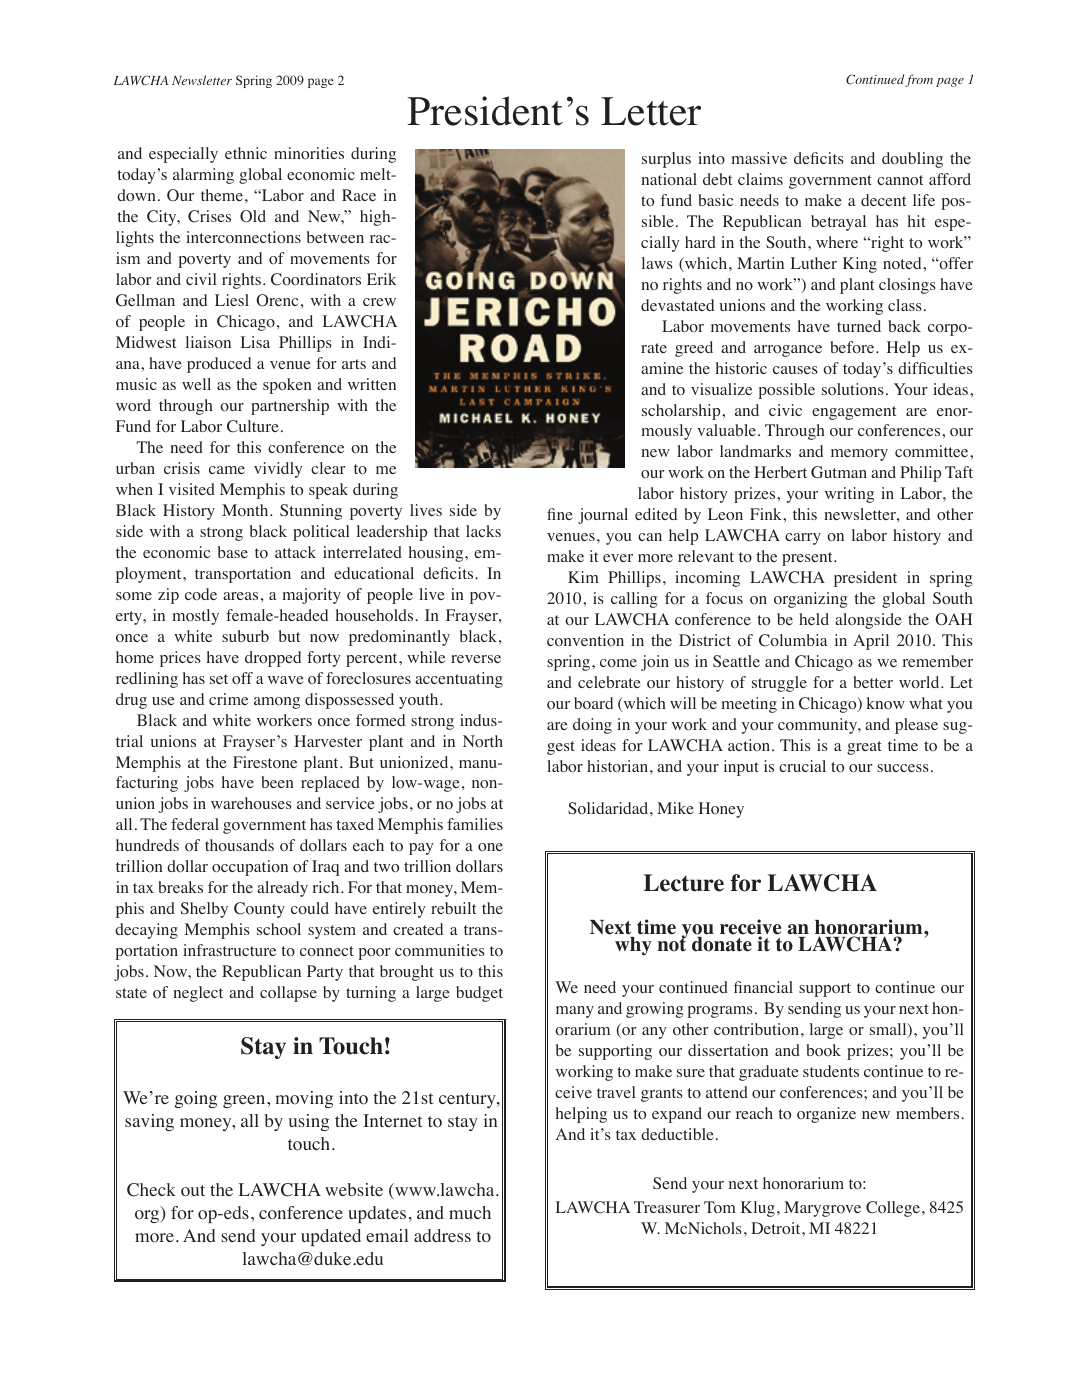  Describe the element at coordinates (246, 153) in the page. I see `ethnic` at that location.
